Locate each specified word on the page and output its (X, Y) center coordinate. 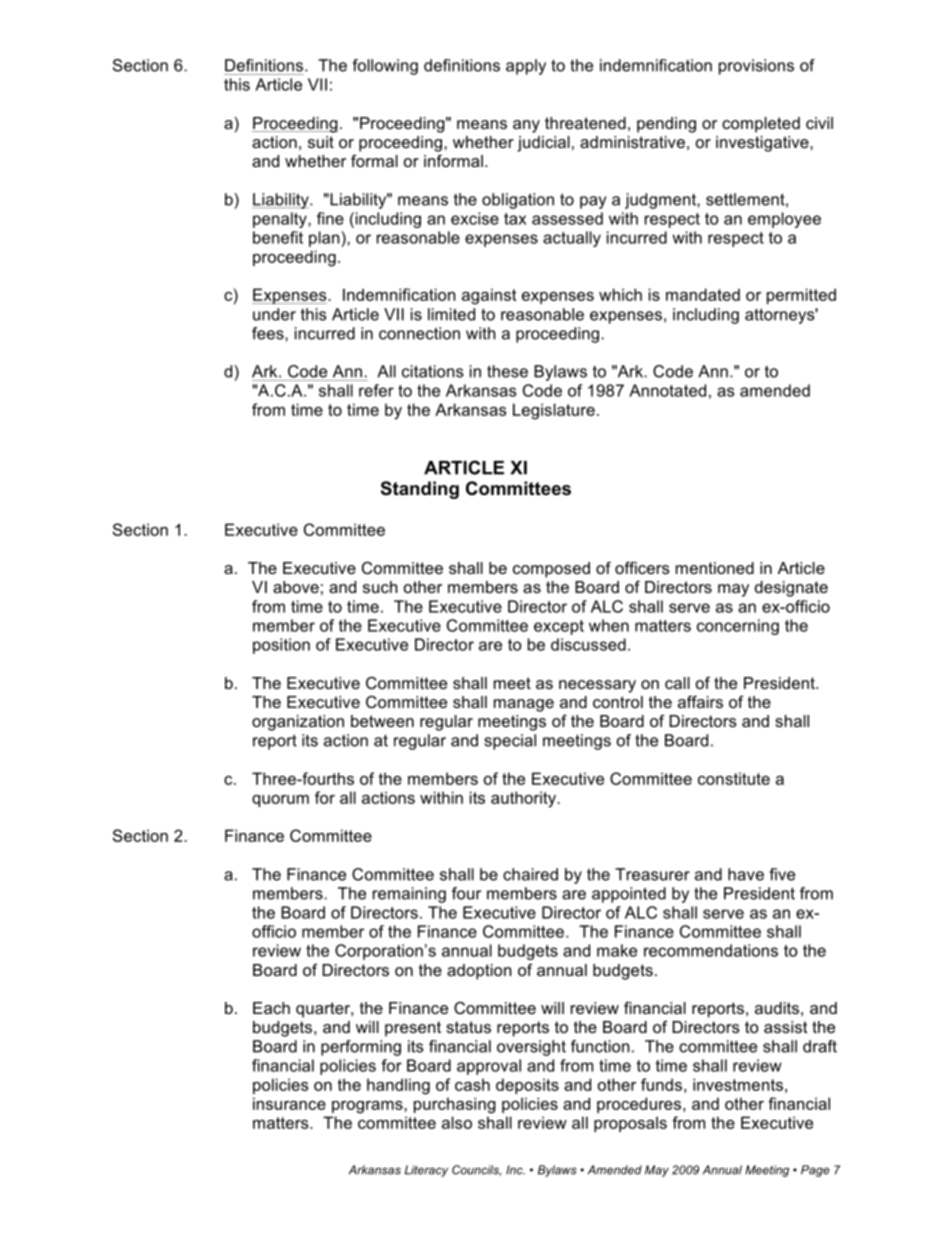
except (559, 627)
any (526, 126)
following (385, 67)
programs (368, 1107)
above (296, 587)
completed (761, 125)
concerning (738, 627)
